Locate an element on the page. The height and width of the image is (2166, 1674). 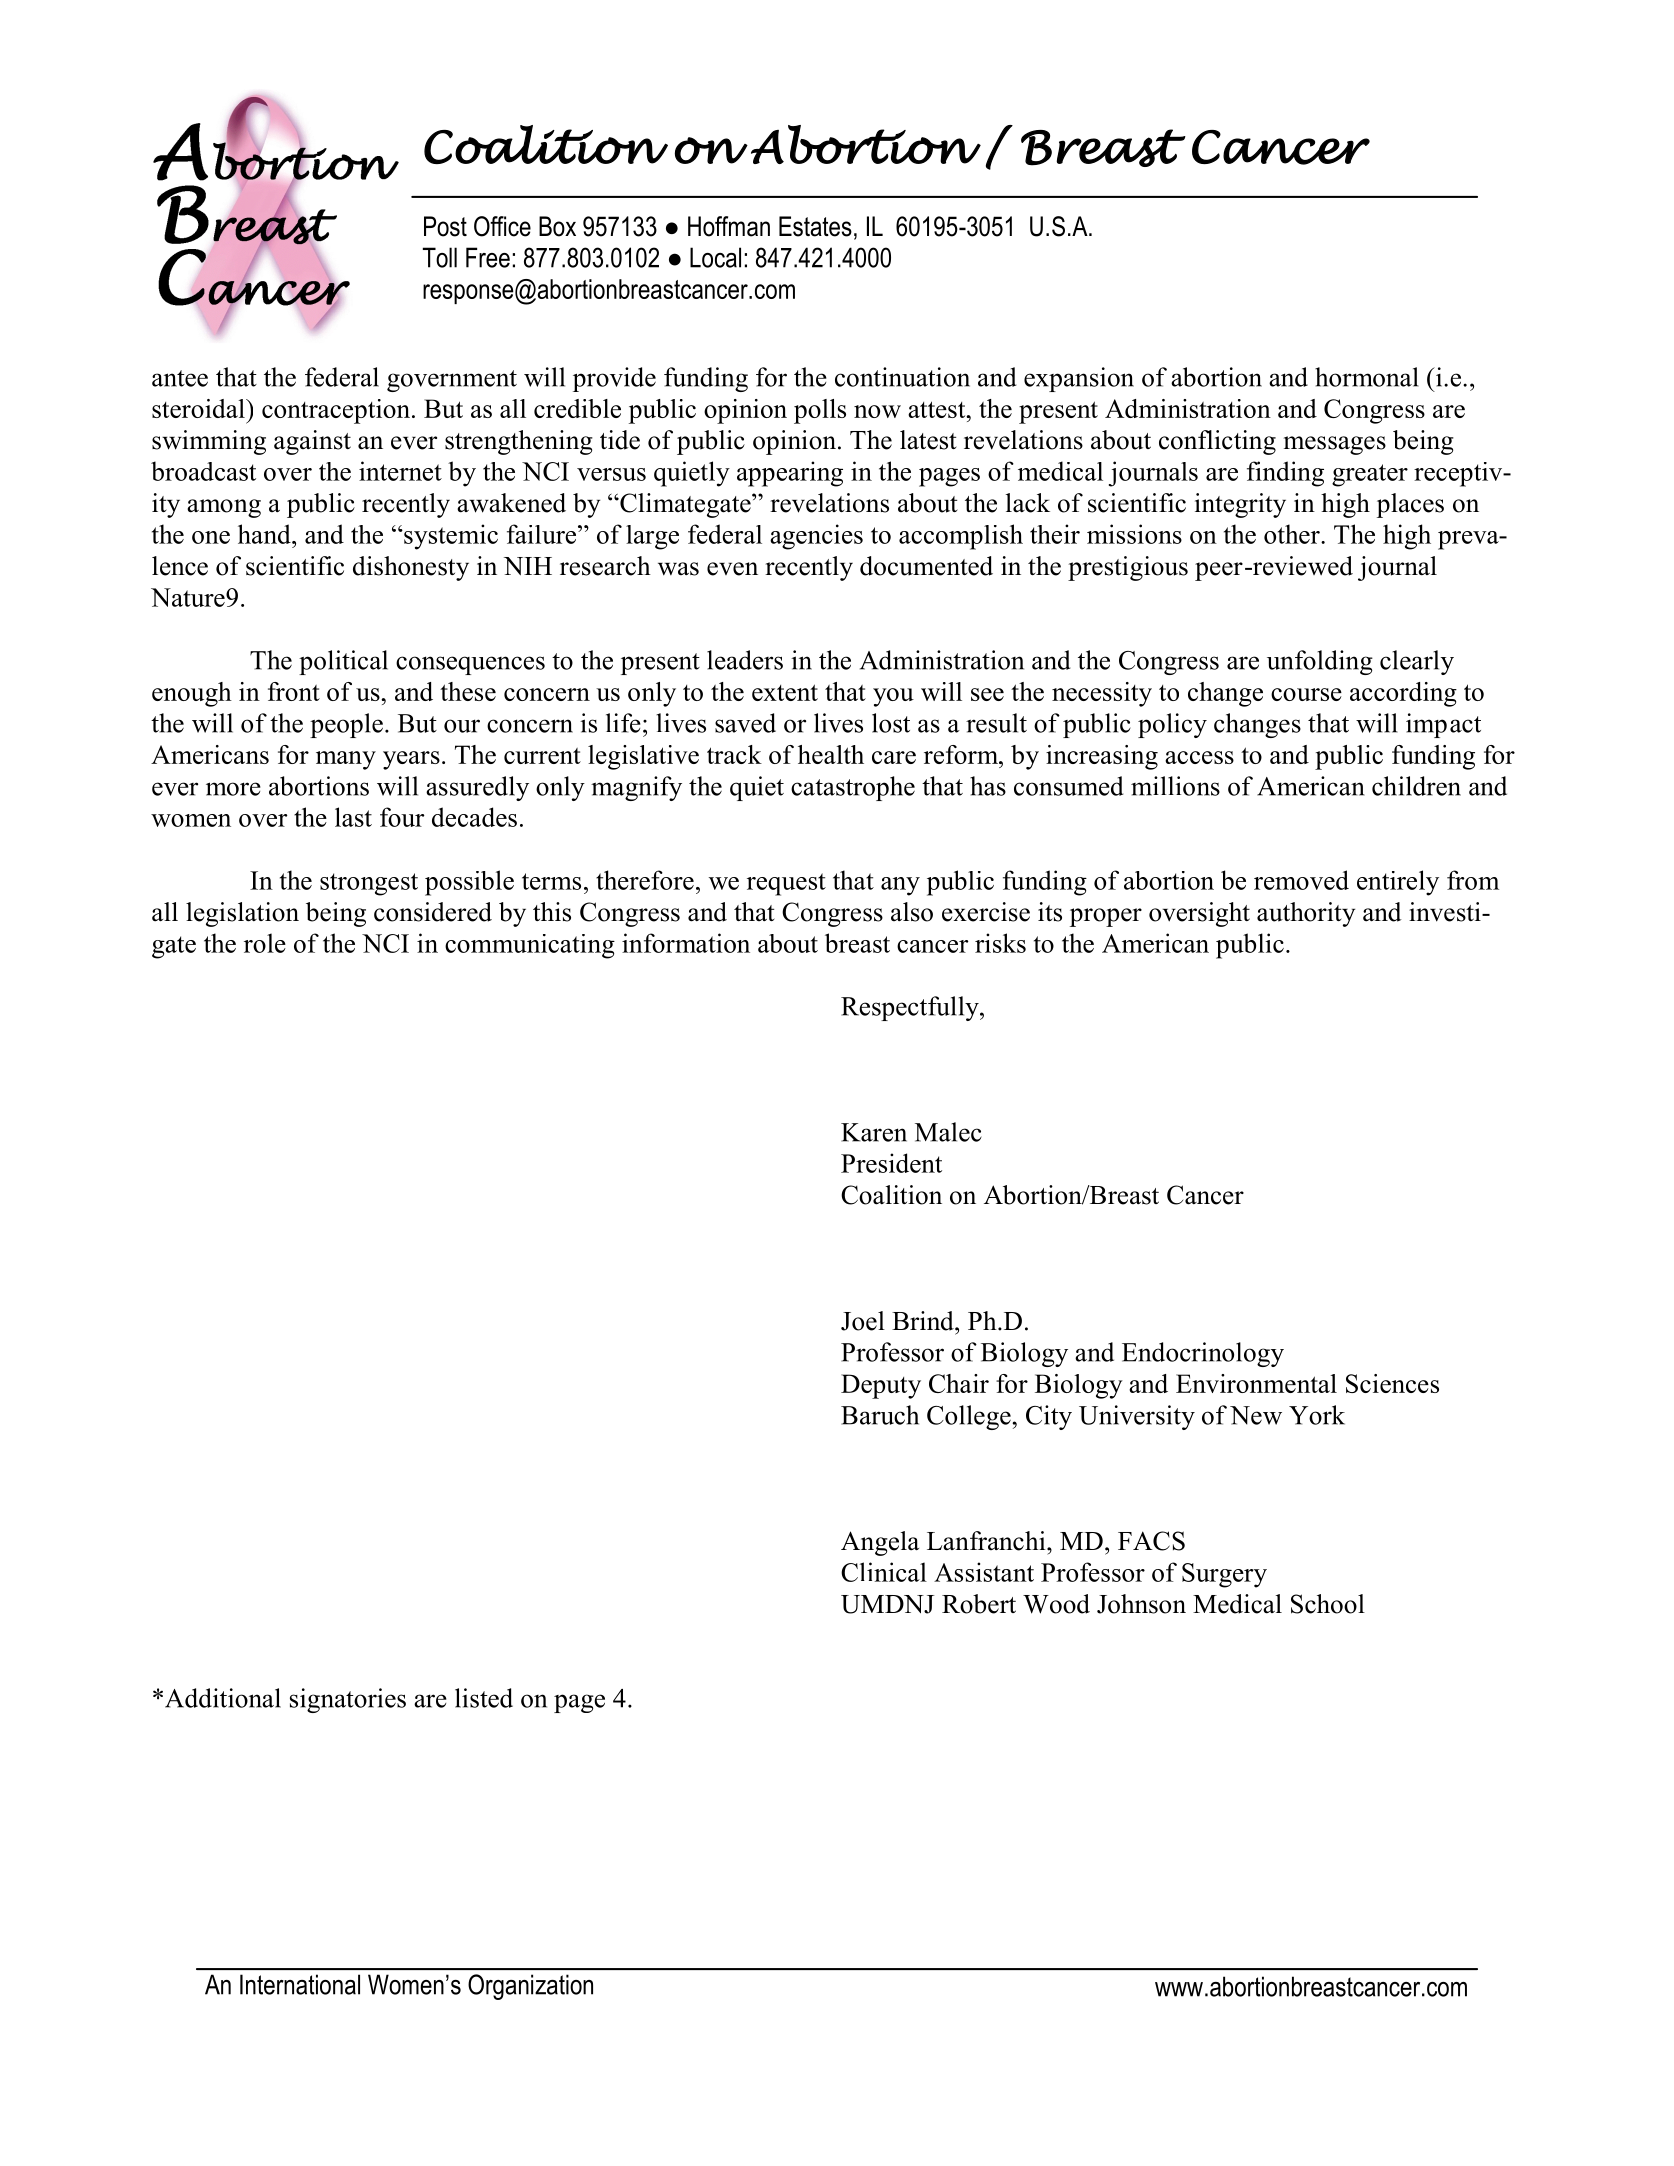
catastrophe is located at coordinates (853, 788).
